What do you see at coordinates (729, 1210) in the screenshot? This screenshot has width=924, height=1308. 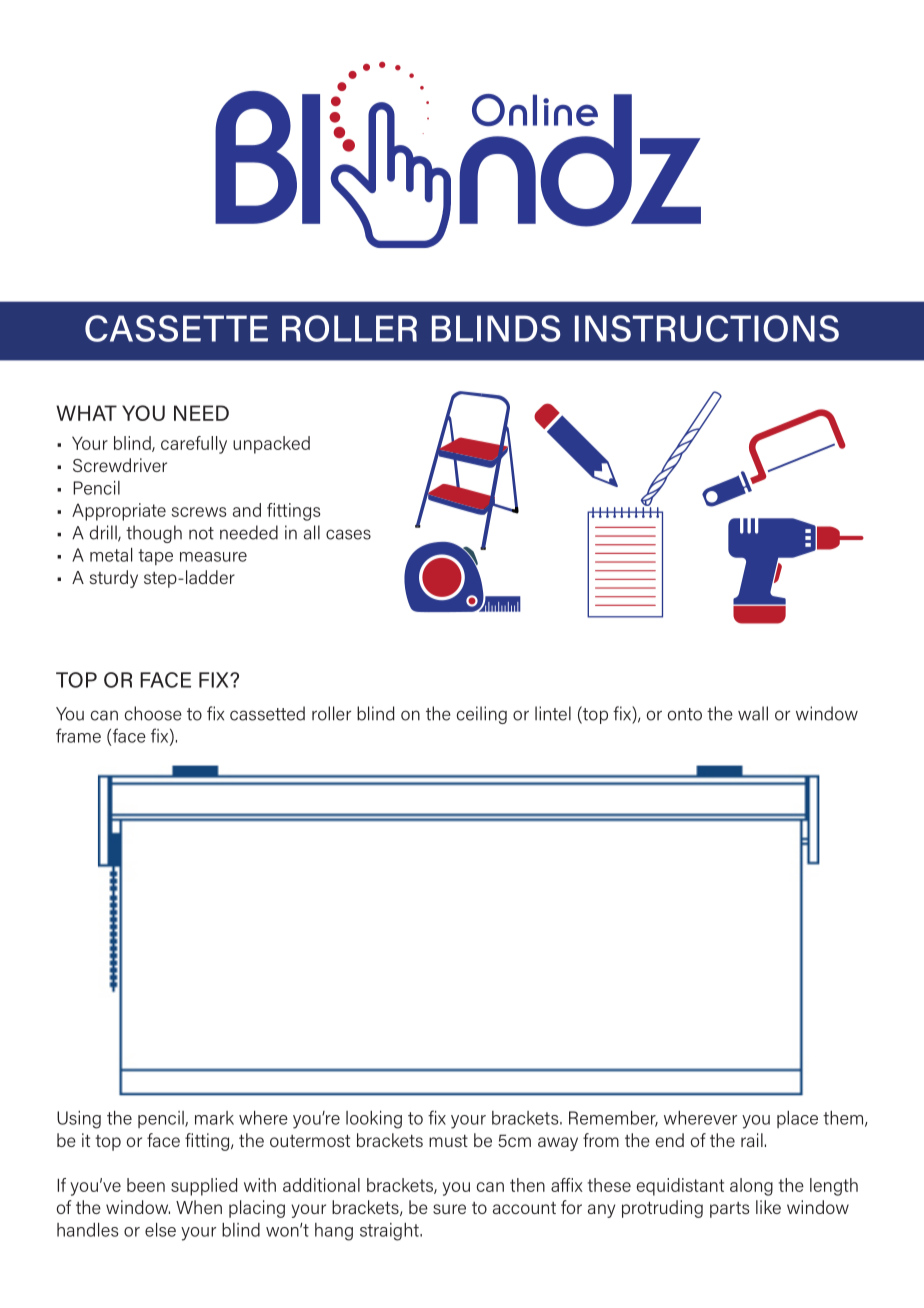 I see `parts` at bounding box center [729, 1210].
